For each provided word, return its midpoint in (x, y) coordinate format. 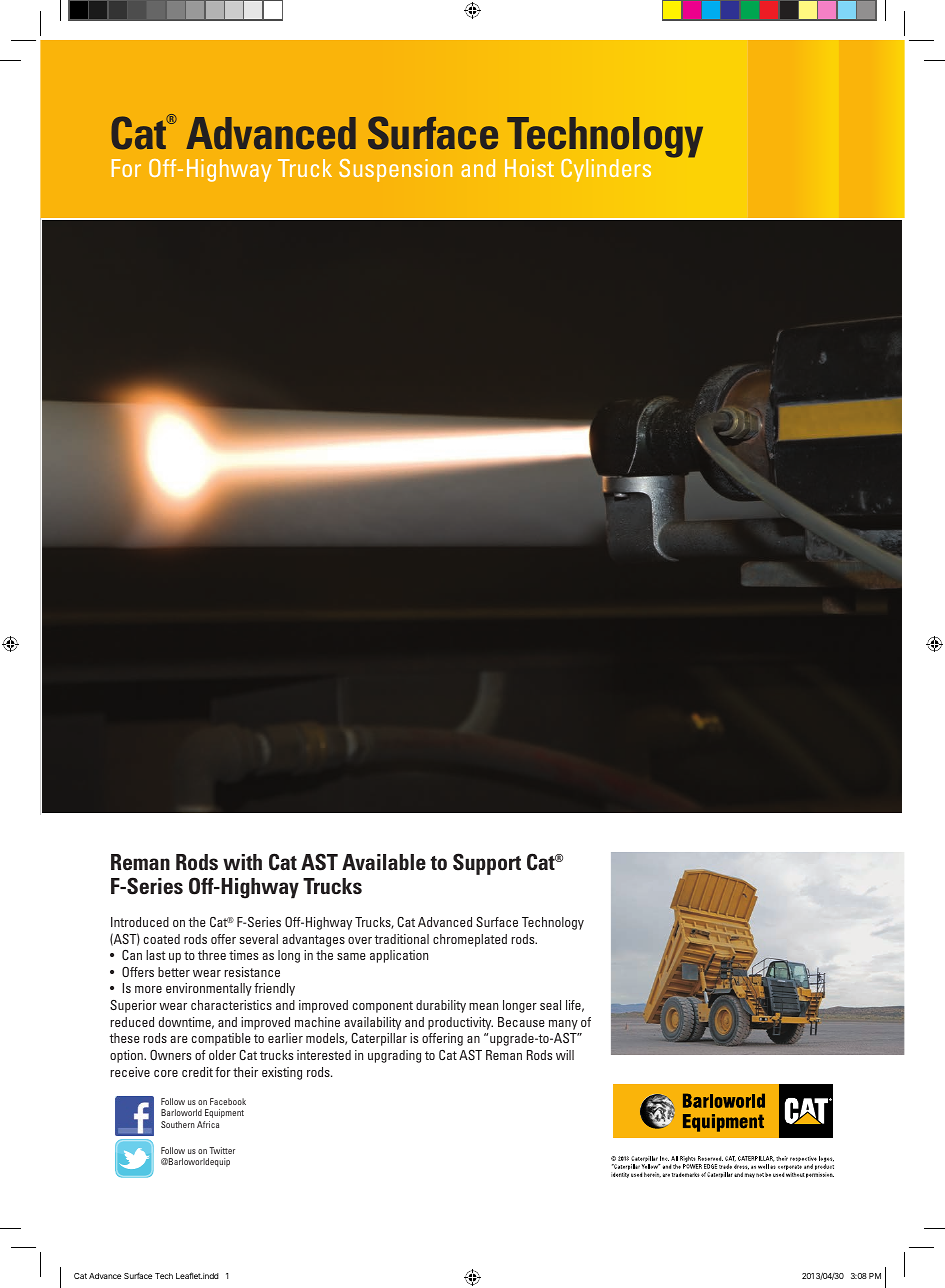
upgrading (394, 1056)
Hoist (529, 168)
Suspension (395, 170)
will (565, 1055)
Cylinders (606, 170)
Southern (178, 1124)
